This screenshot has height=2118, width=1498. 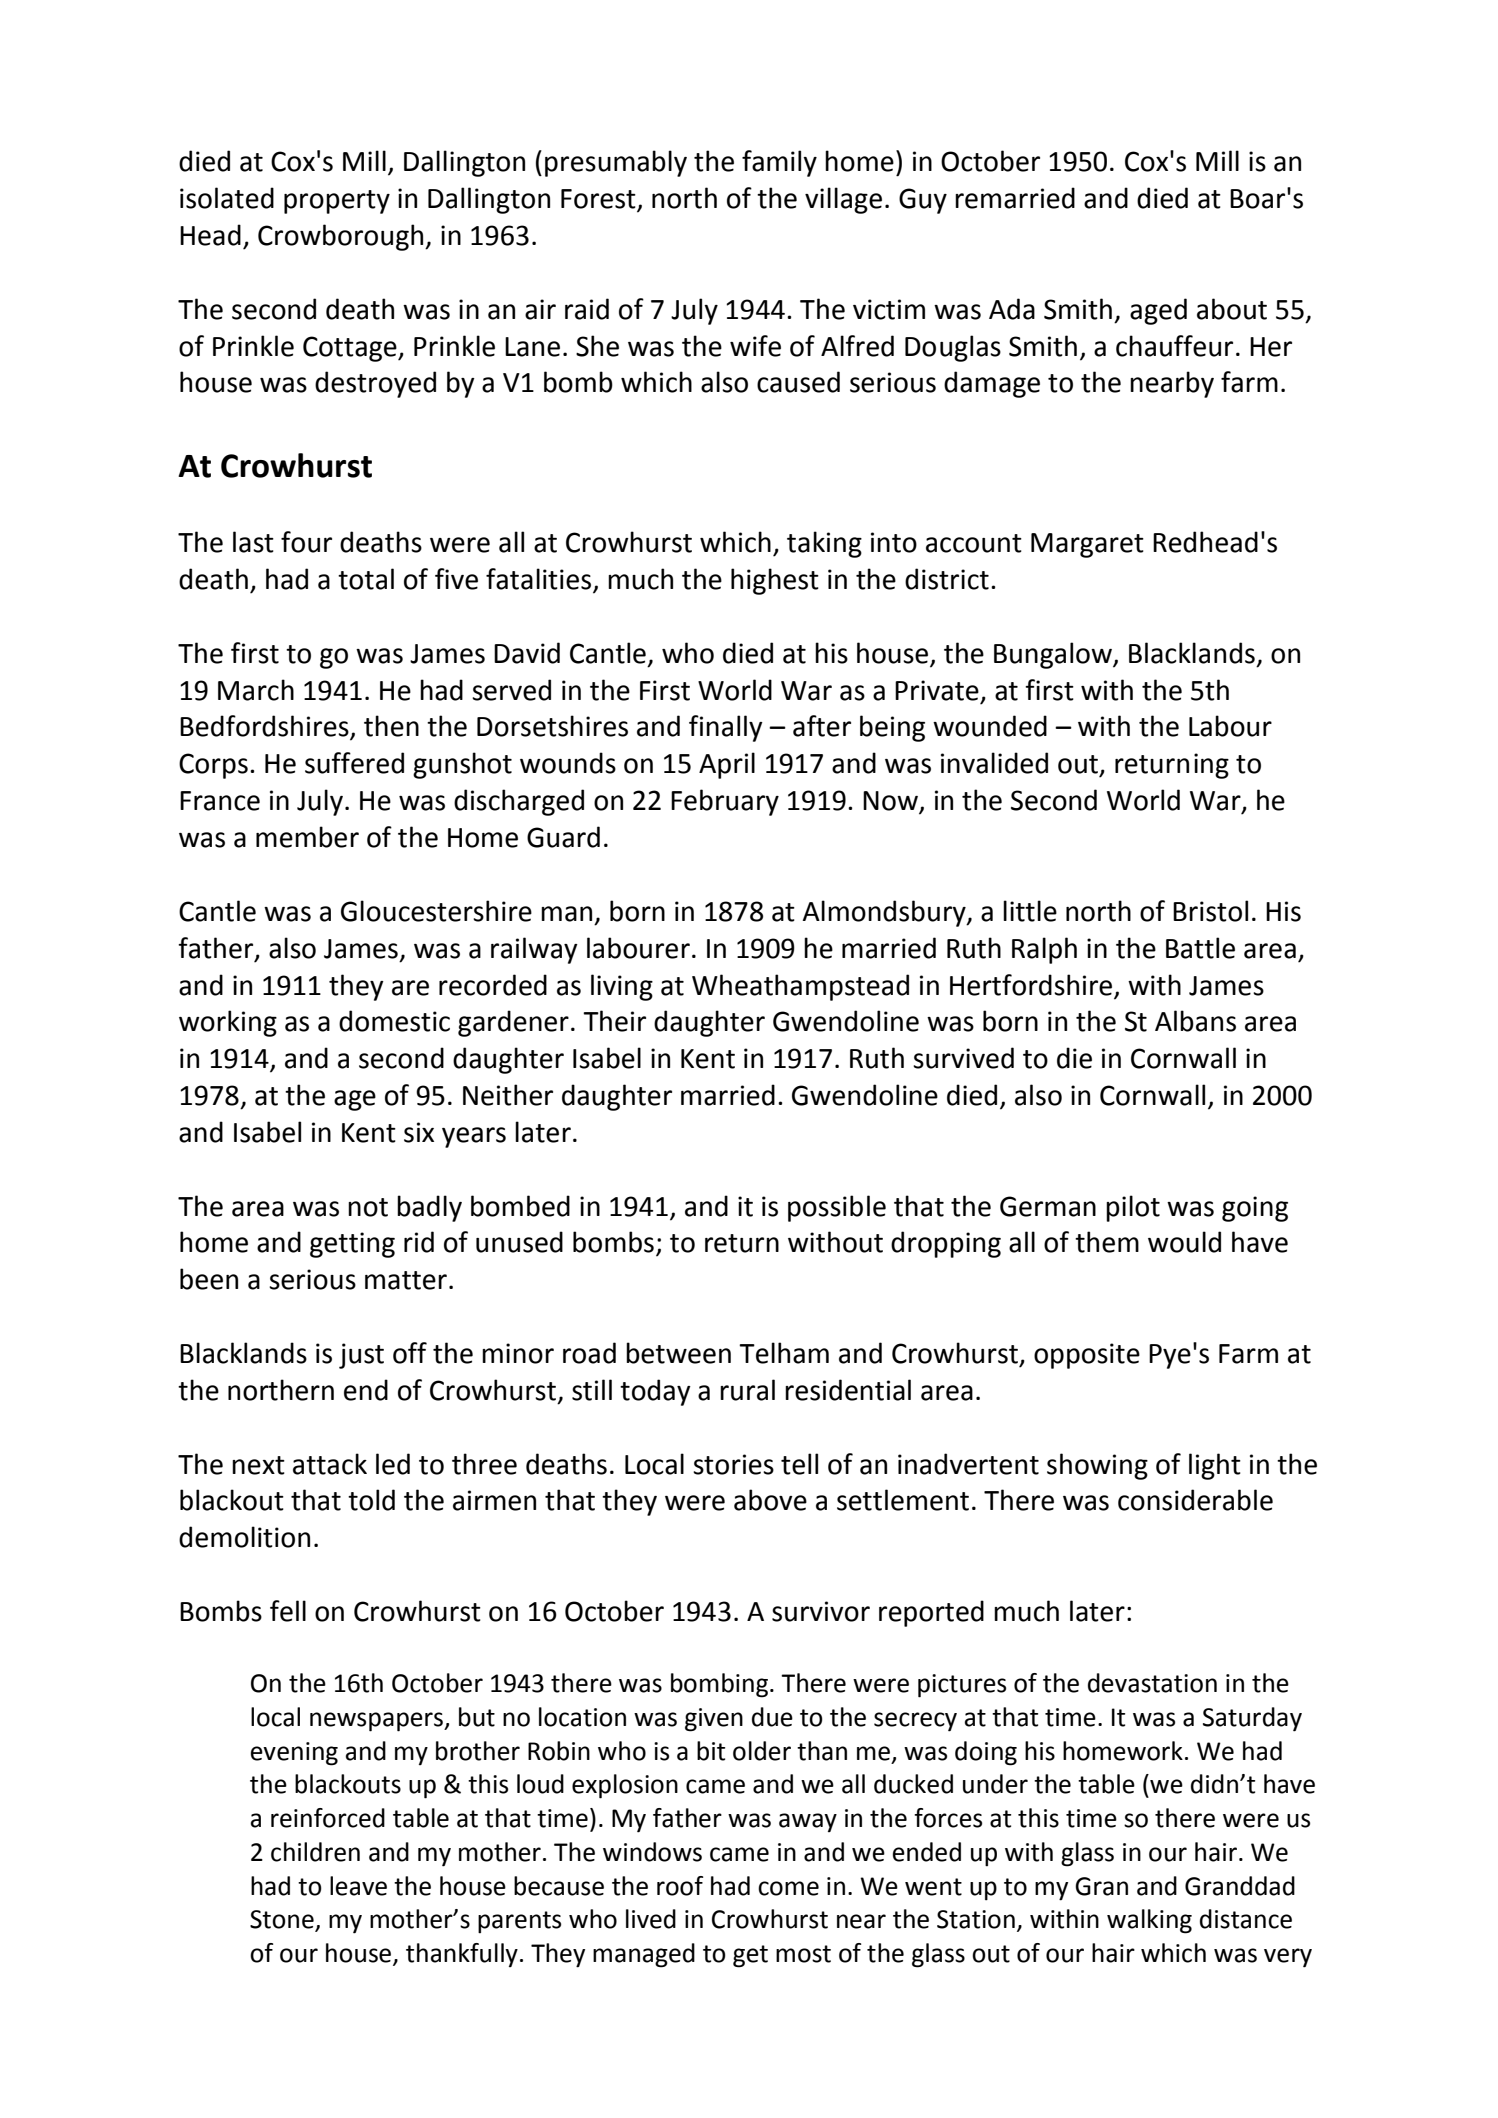 What do you see at coordinates (358, 1886) in the screenshot?
I see `leave` at bounding box center [358, 1886].
